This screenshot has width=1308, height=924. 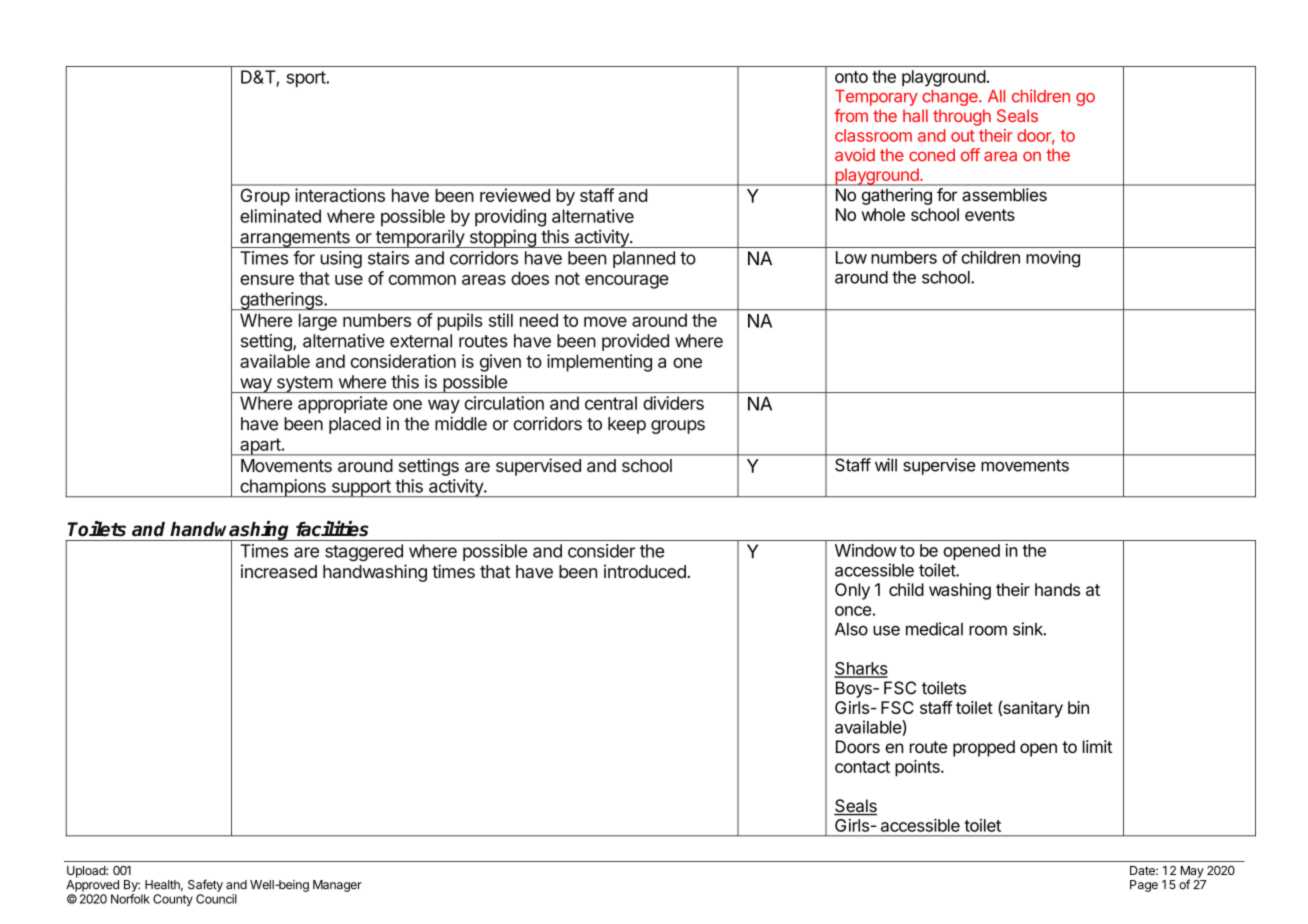 What do you see at coordinates (886, 465) in the screenshot?
I see `will` at bounding box center [886, 465].
